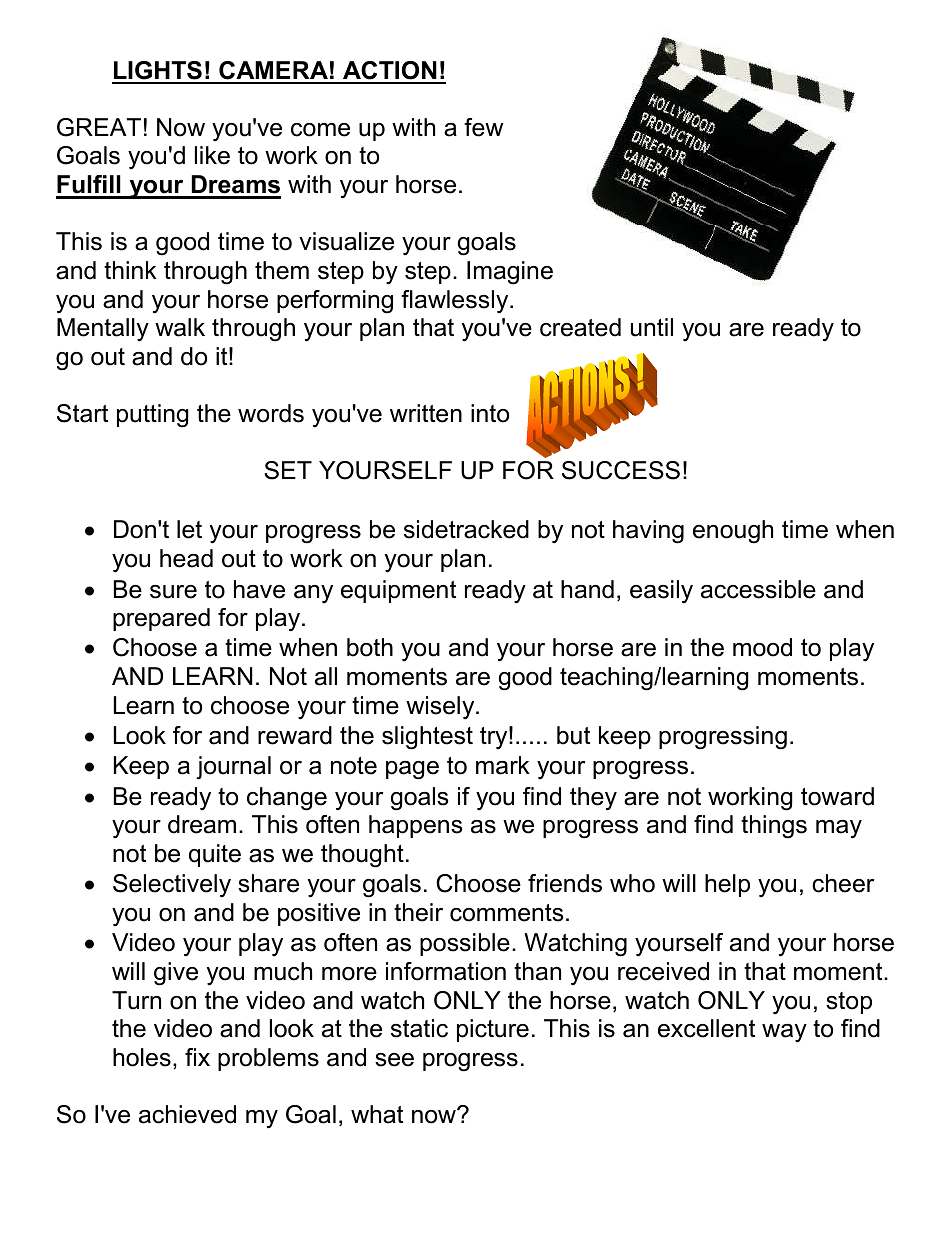 This screenshot has height=1233, width=952. Describe the element at coordinates (652, 327) in the screenshot. I see `until` at that location.
